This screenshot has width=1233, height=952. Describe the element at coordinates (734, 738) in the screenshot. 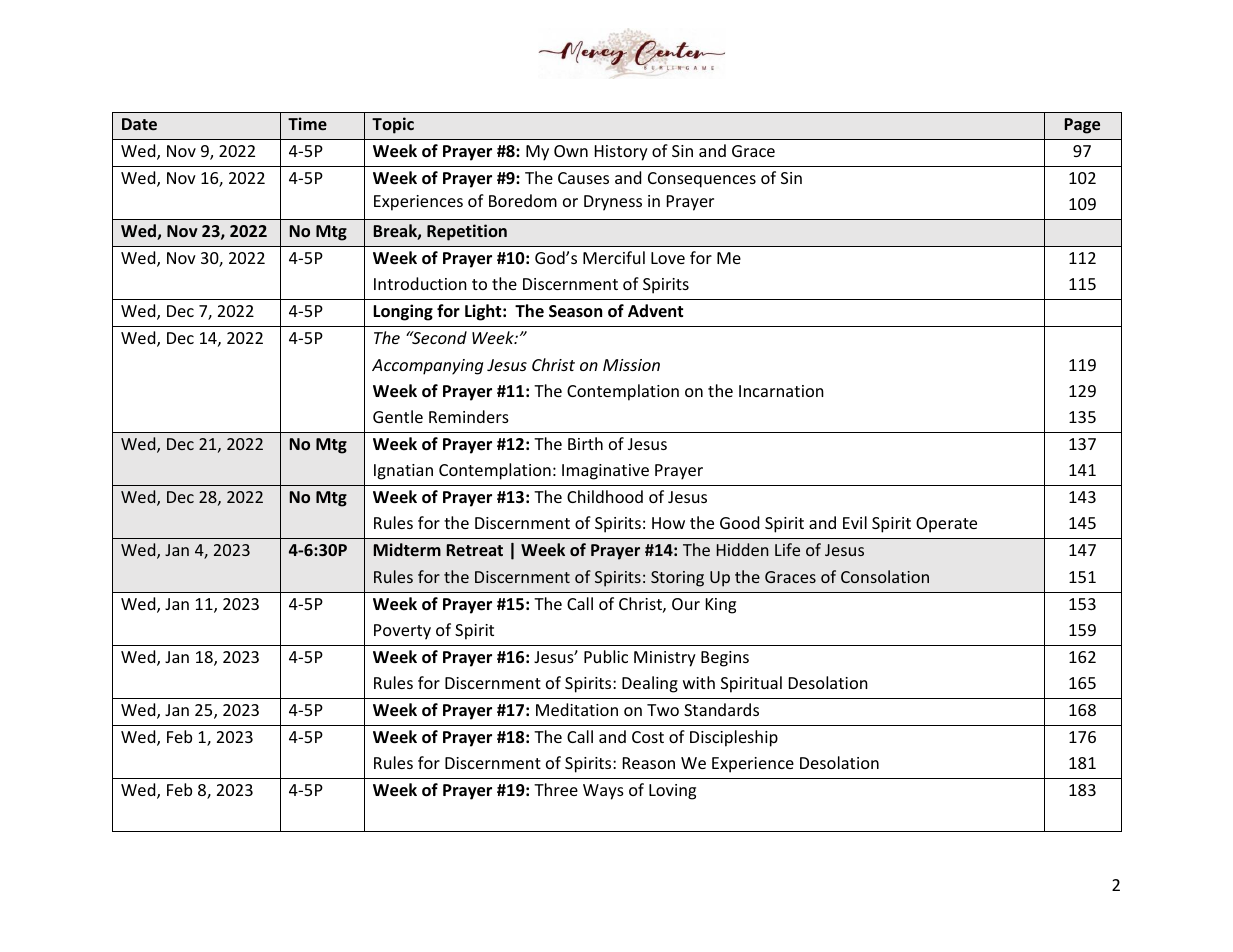

I see `Discipleship` at that location.
